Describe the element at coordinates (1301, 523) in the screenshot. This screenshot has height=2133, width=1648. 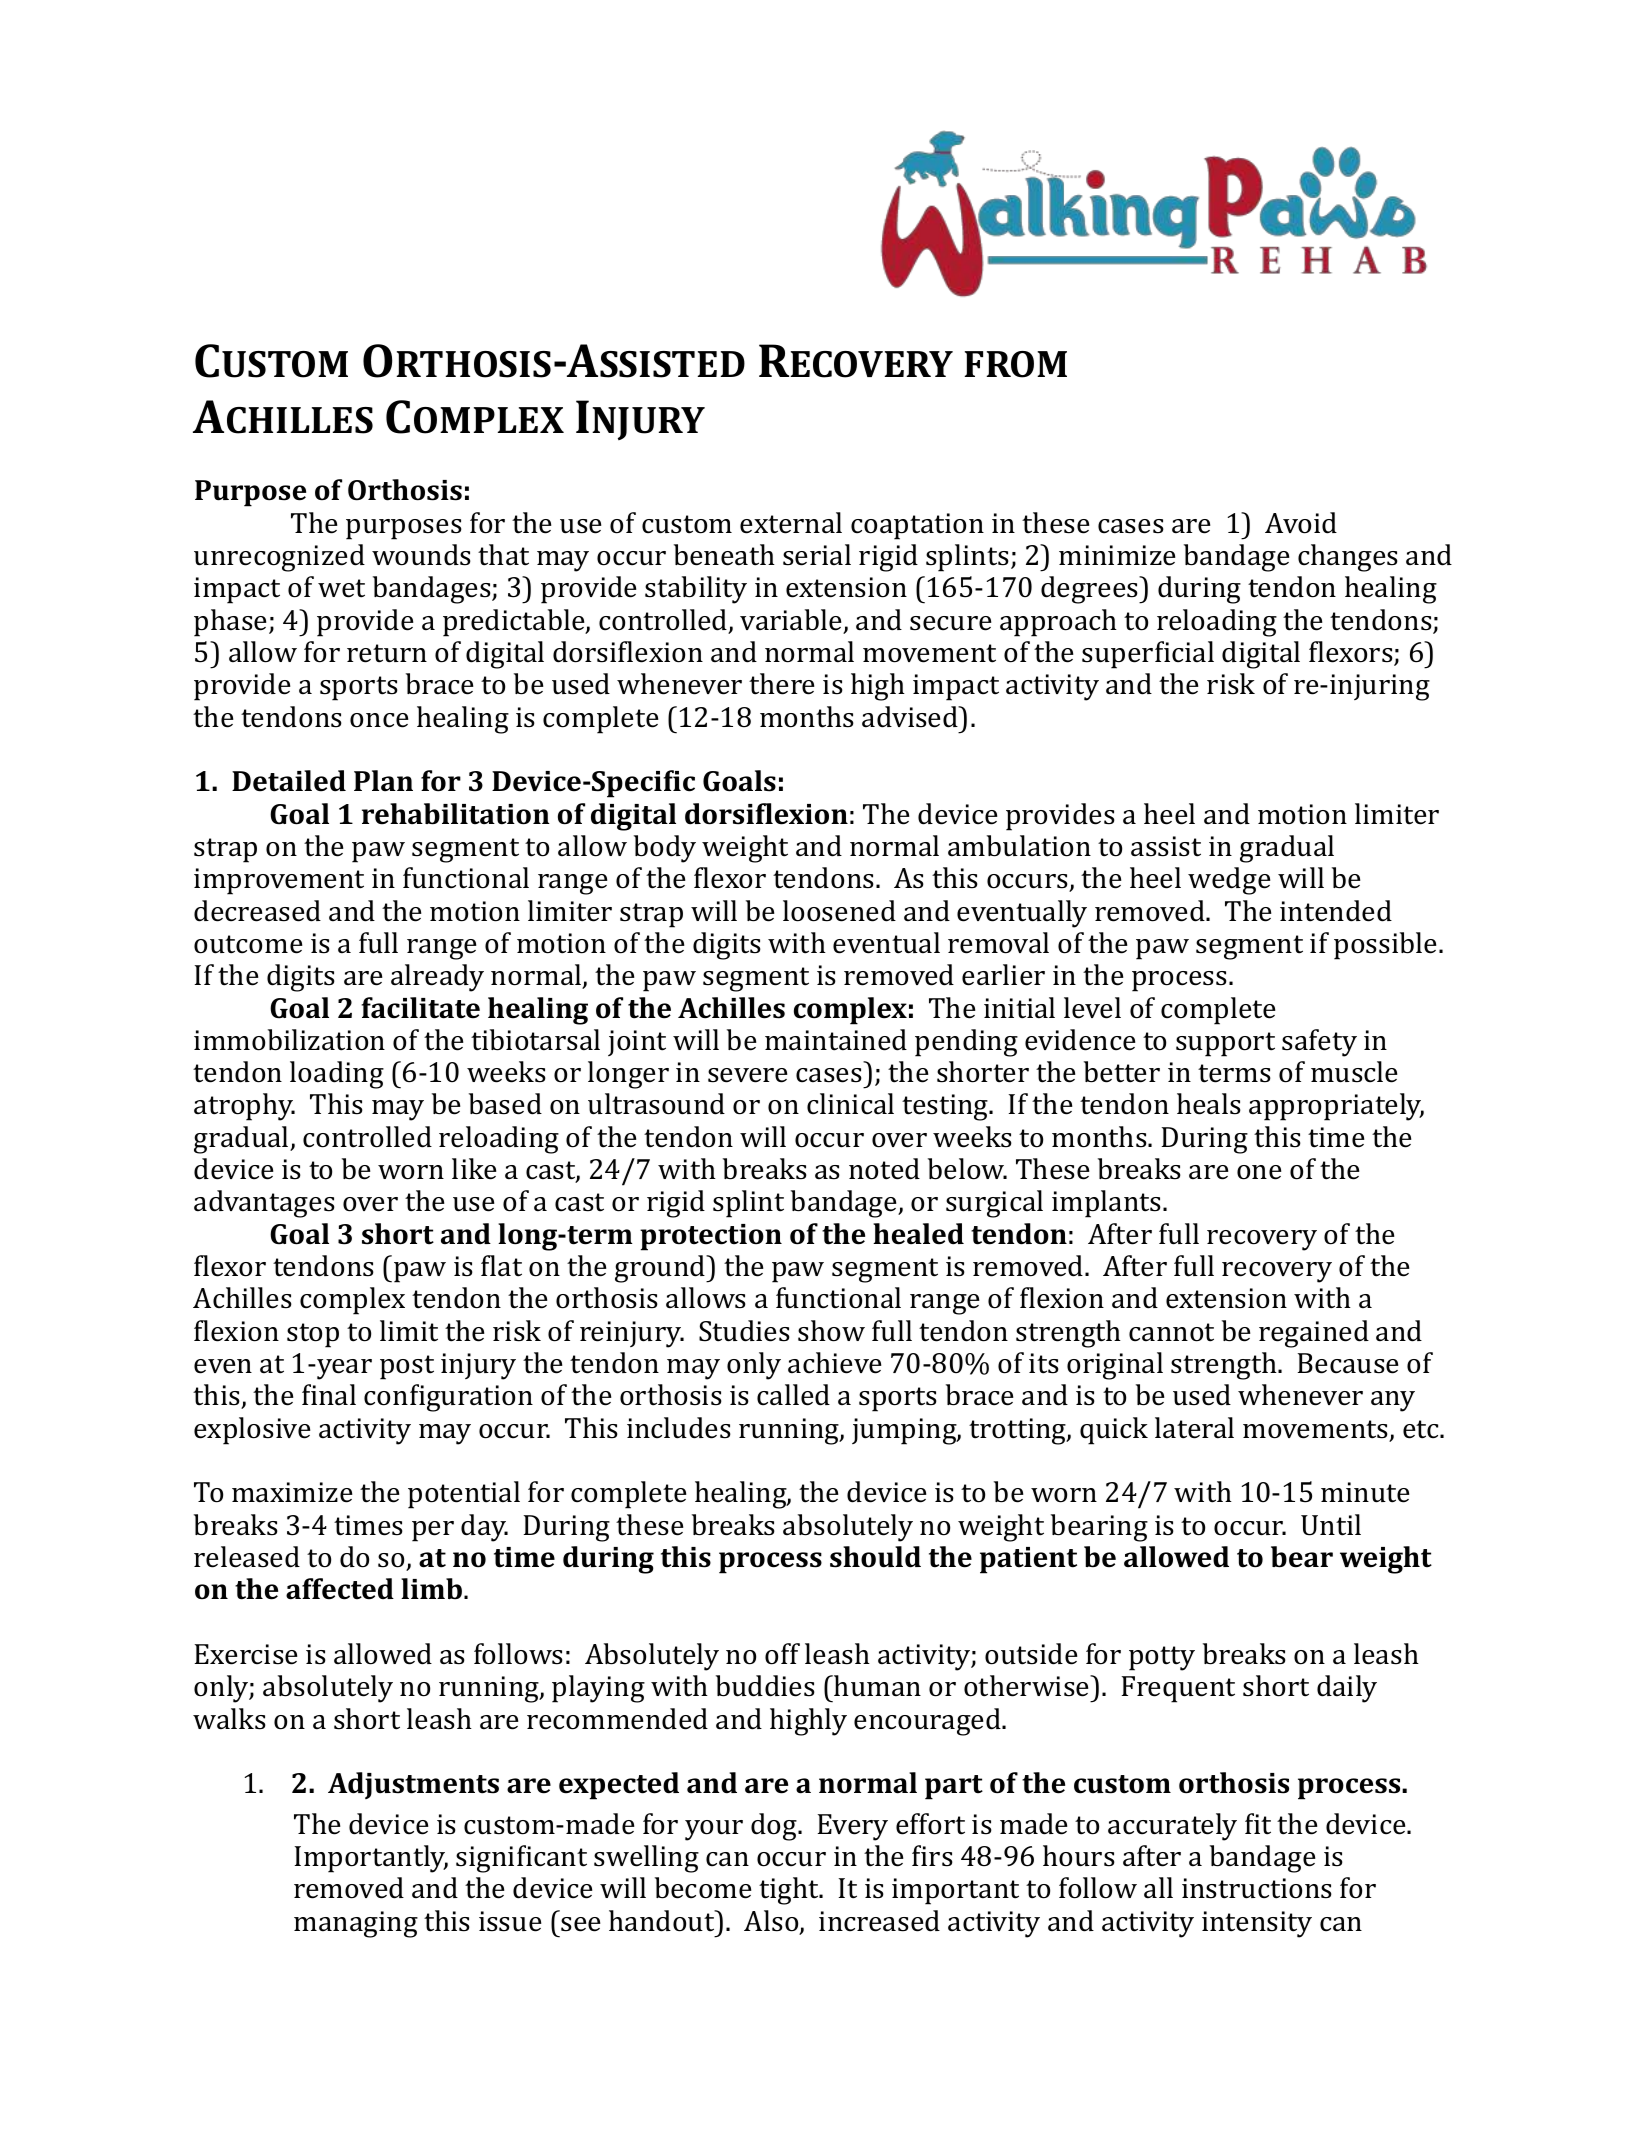
I see `Avoid` at that location.
